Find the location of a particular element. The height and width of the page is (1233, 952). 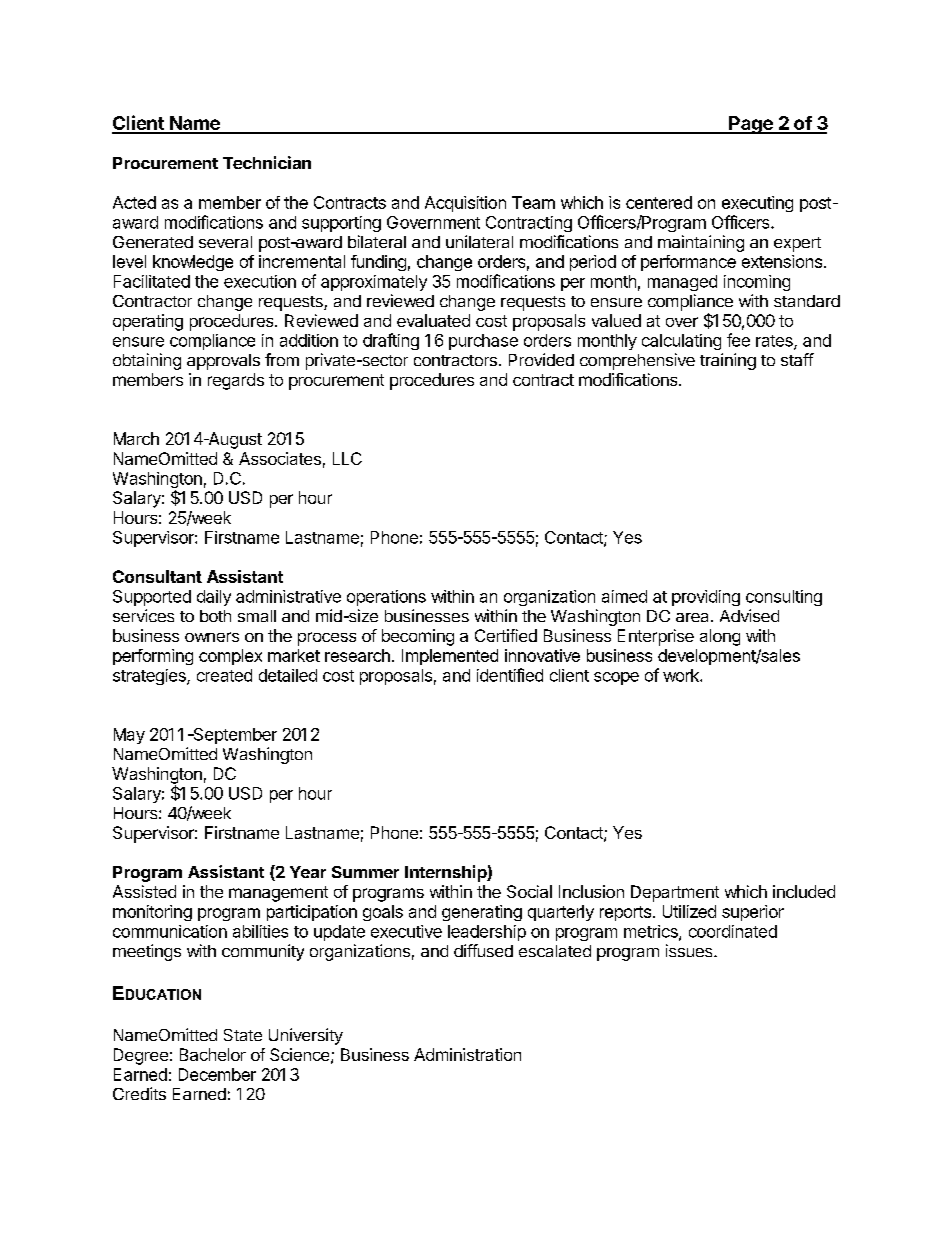

Consultant is located at coordinates (157, 576).
